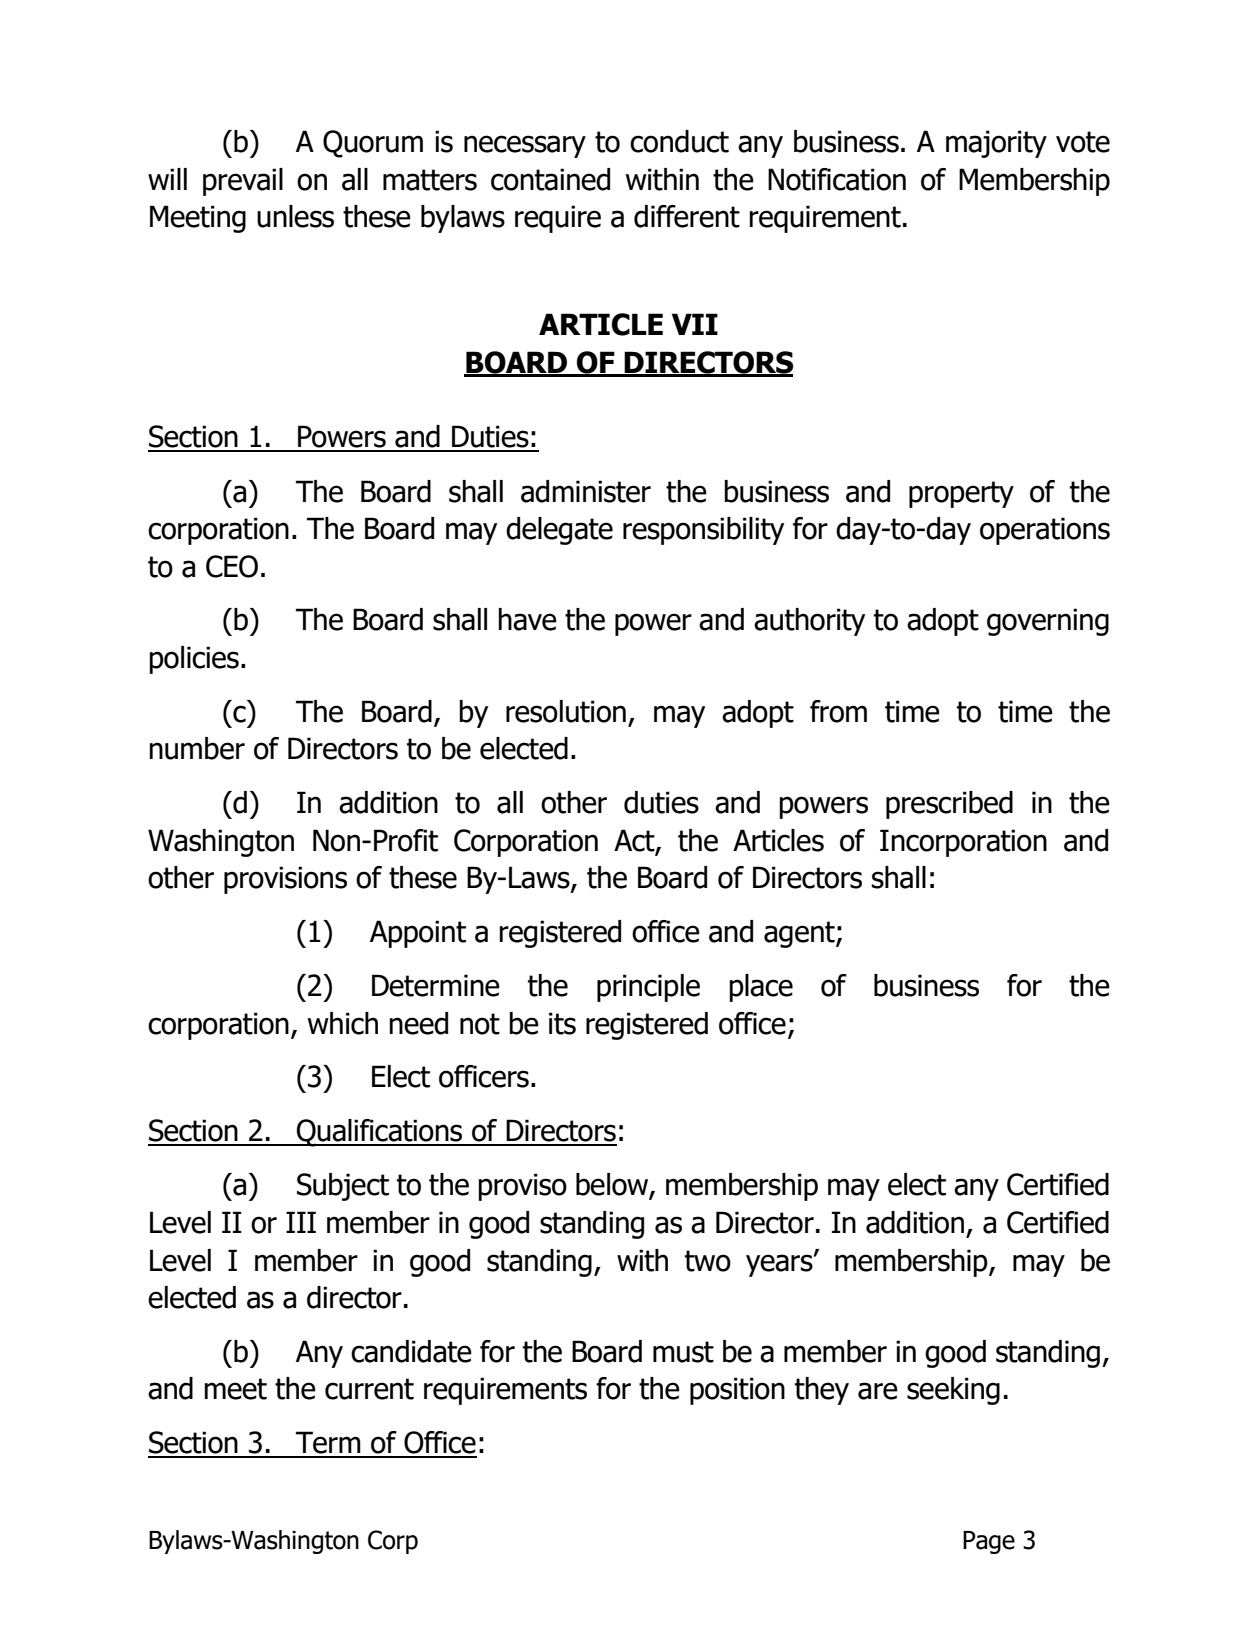 The image size is (1258, 1628). Describe the element at coordinates (737, 1391) in the screenshot. I see `position` at that location.
